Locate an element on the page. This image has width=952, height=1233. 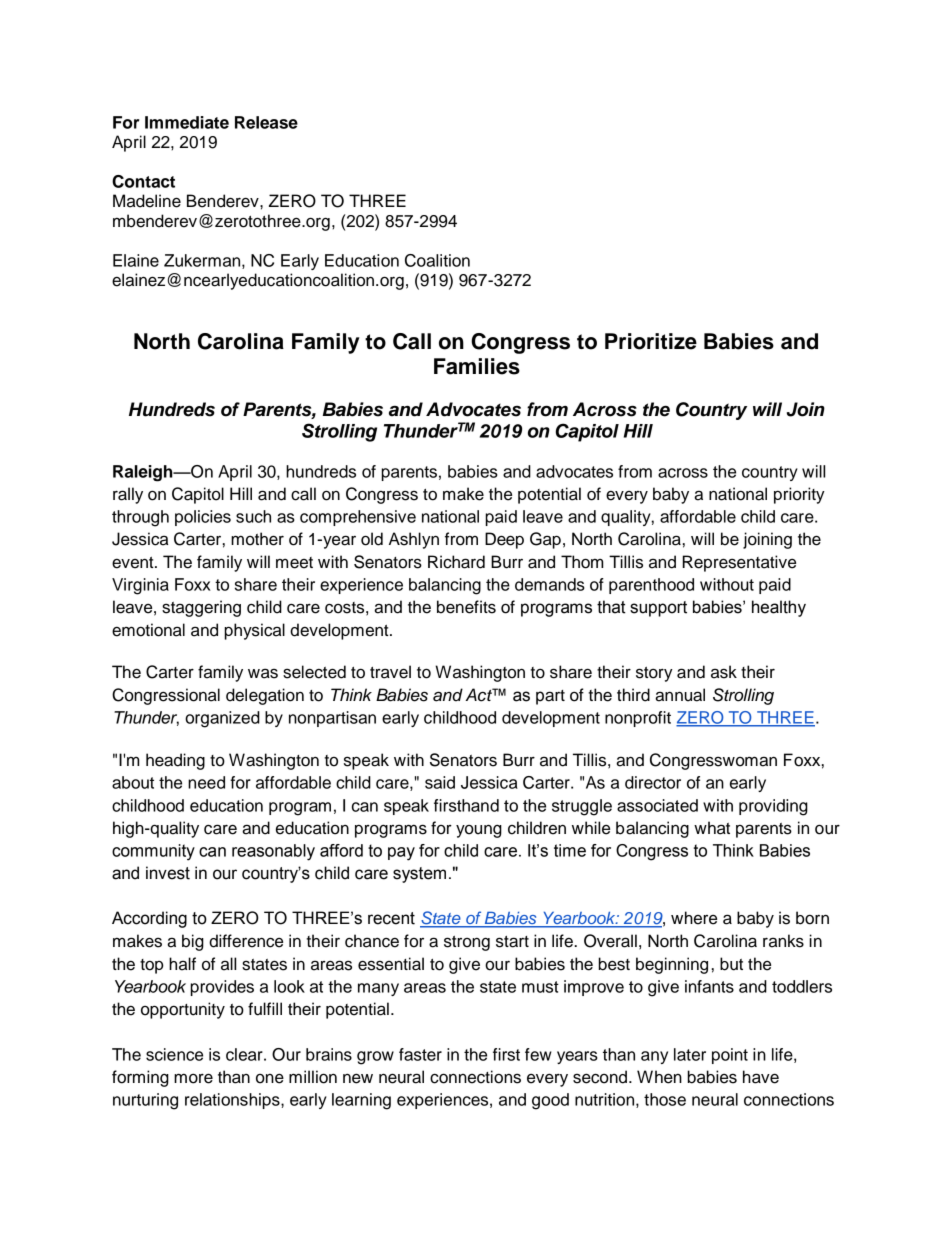
Immediate is located at coordinates (187, 122).
